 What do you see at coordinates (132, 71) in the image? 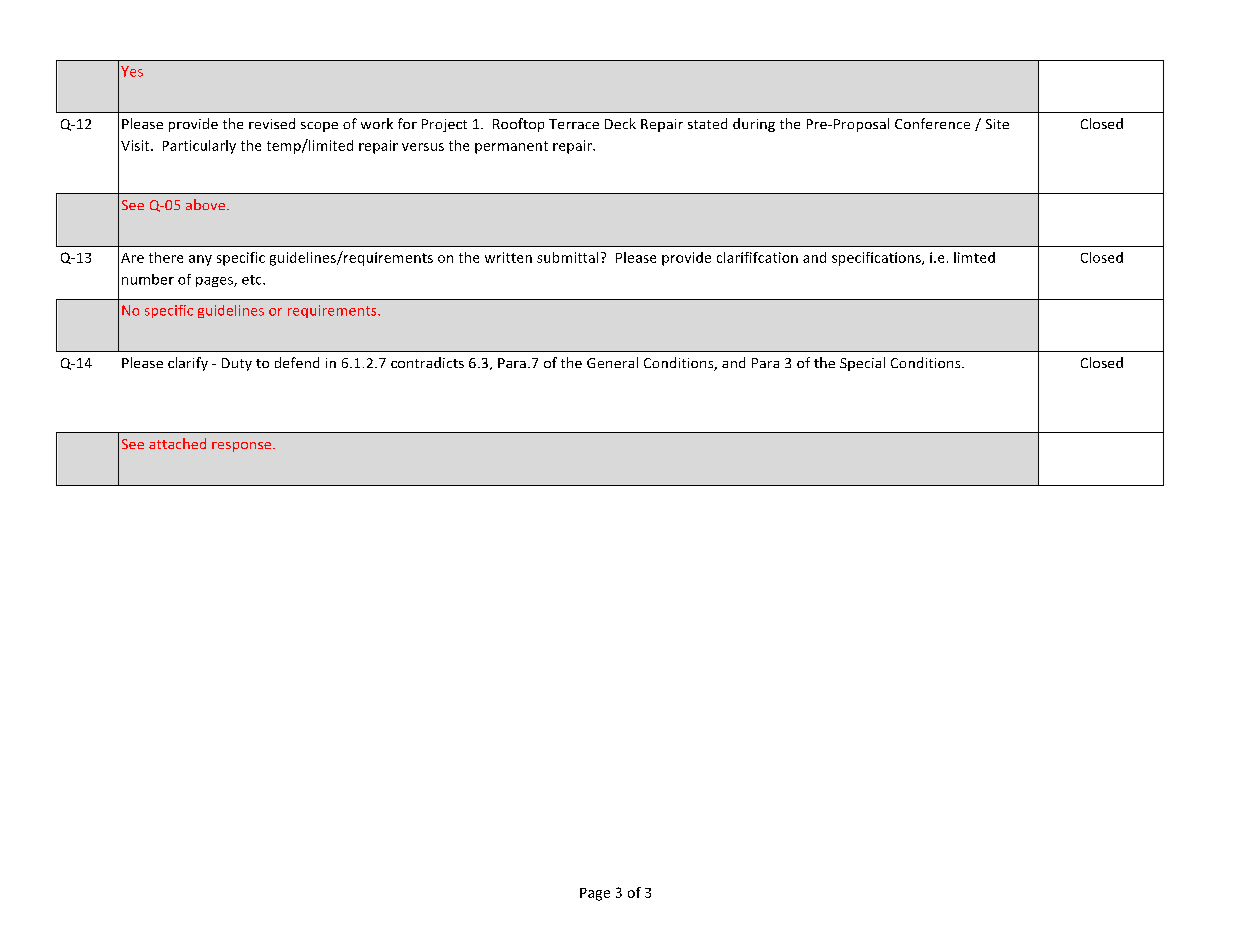
I see `Yes` at bounding box center [132, 71].
